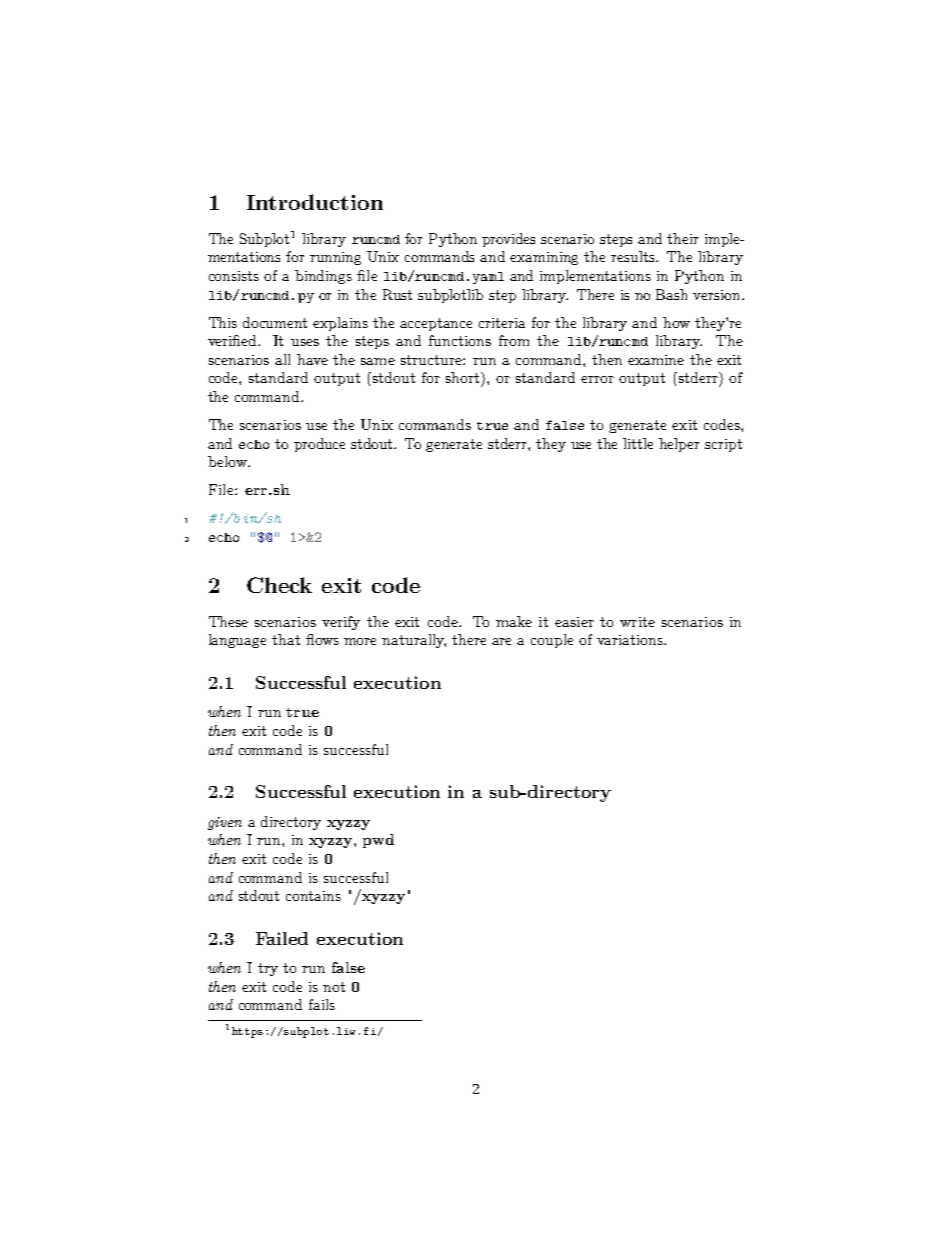  Describe the element at coordinates (514, 621) in the image. I see `make` at that location.
